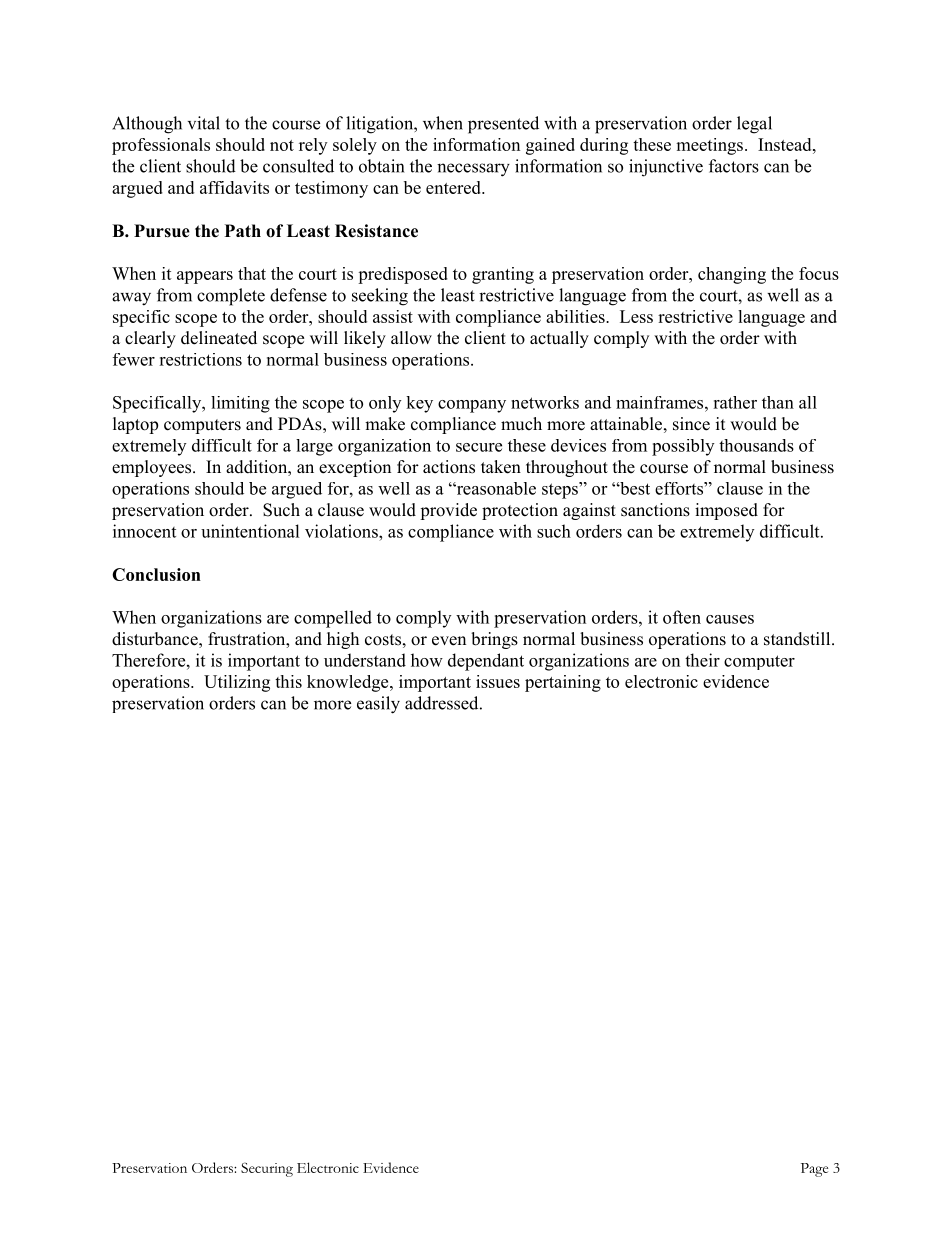  What do you see at coordinates (702, 660) in the screenshot?
I see `their` at bounding box center [702, 660].
